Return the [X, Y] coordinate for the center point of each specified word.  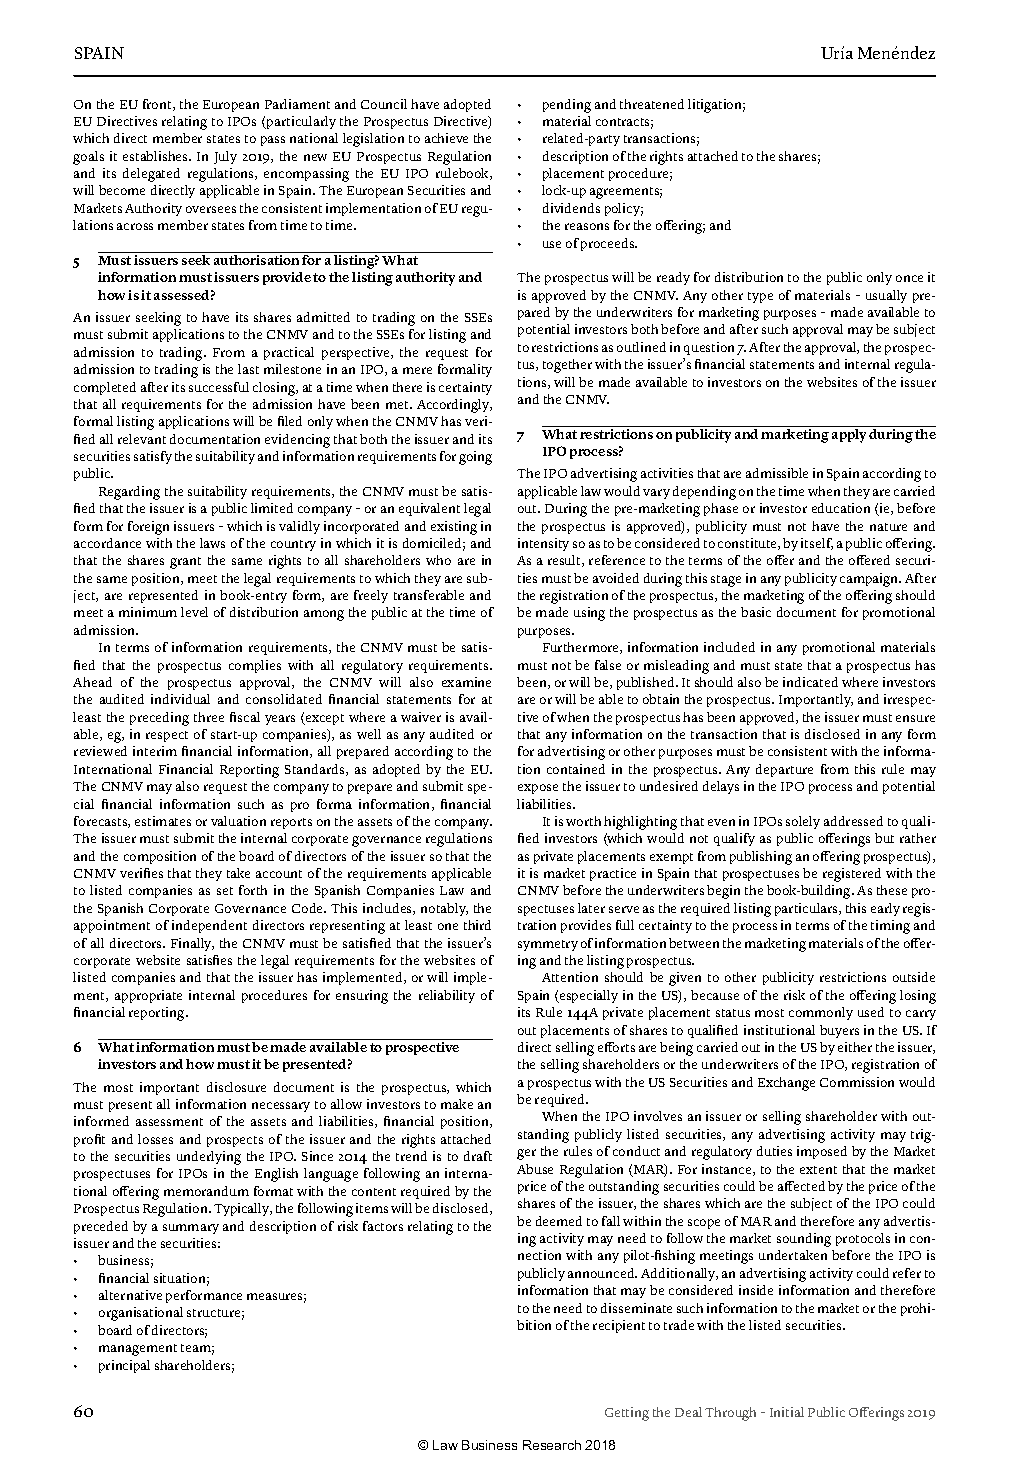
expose [538, 789]
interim [155, 751]
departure [784, 770]
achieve [446, 138]
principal [124, 1366]
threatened [652, 104]
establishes [157, 156]
